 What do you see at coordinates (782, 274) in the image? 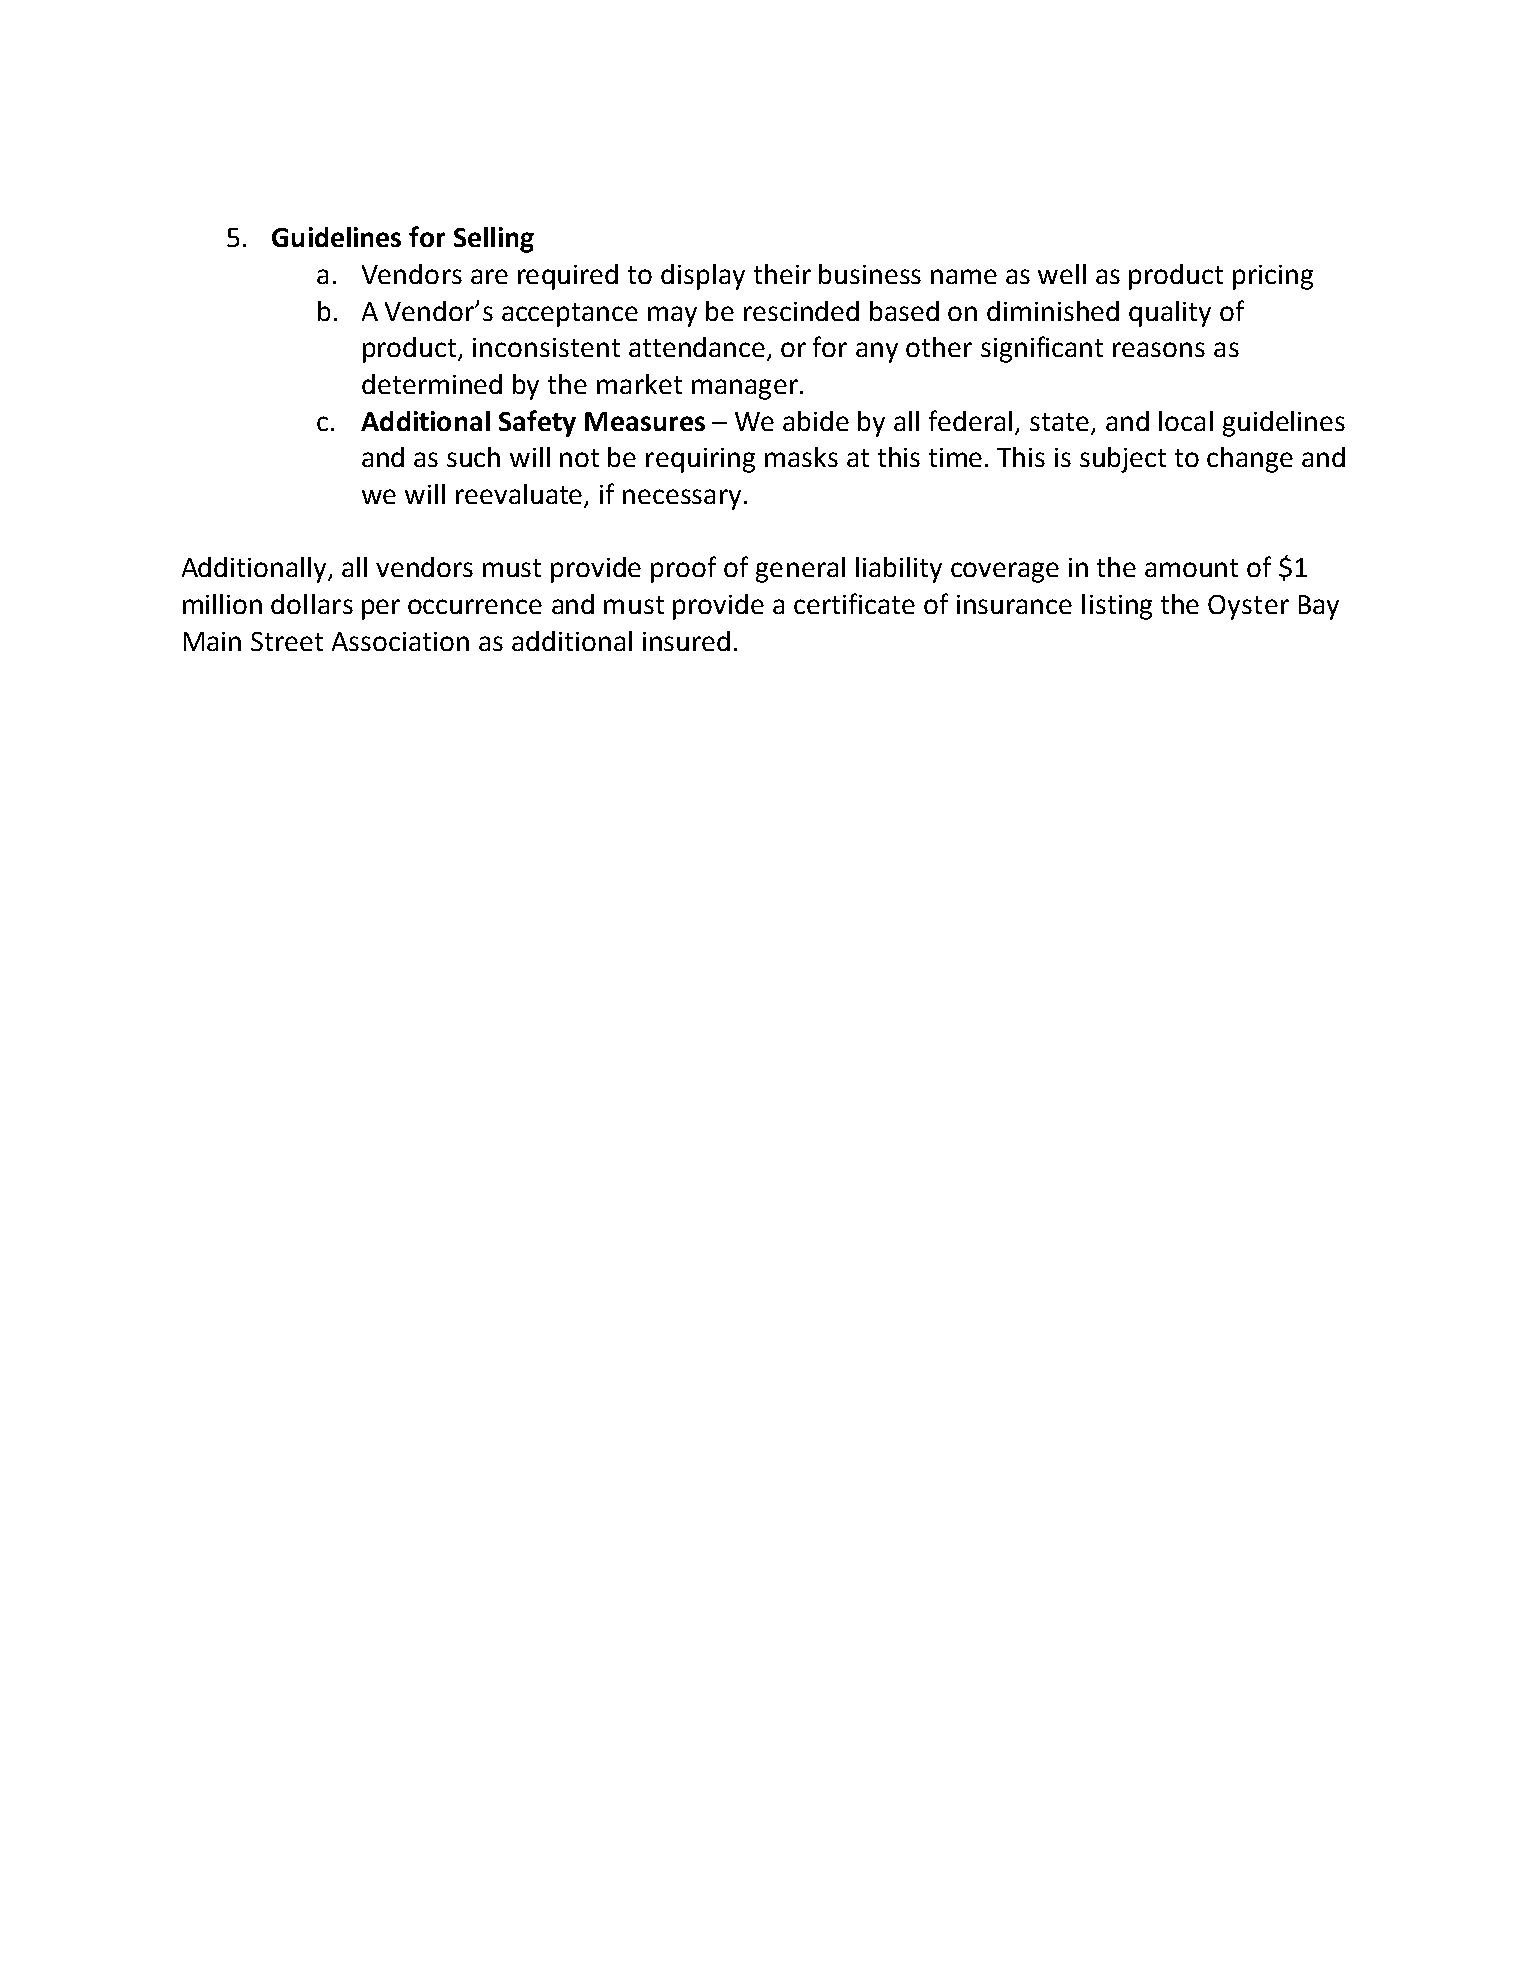
I see `their` at bounding box center [782, 274].
